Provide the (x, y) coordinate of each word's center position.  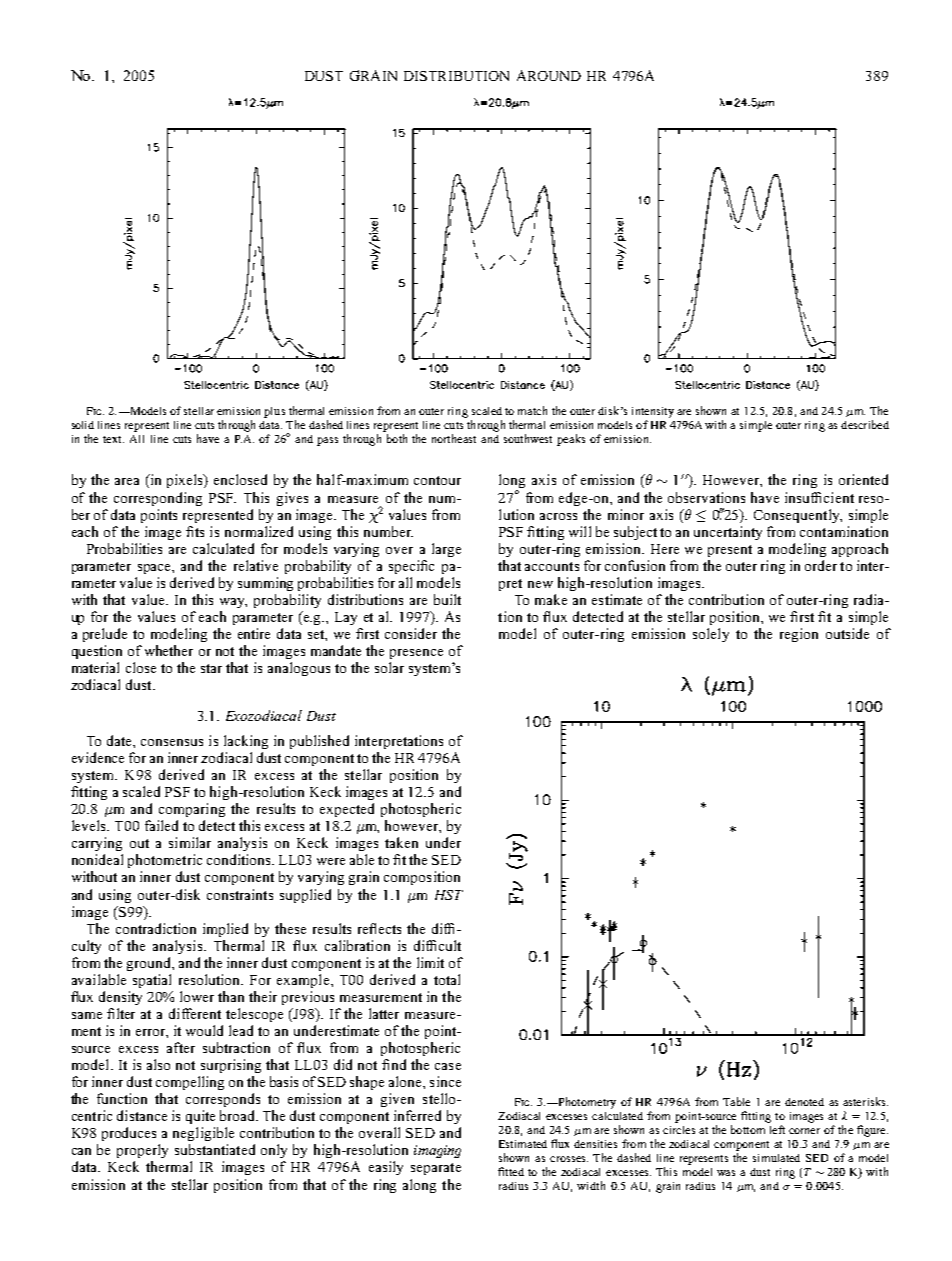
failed (161, 825)
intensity (653, 412)
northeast (454, 438)
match (532, 410)
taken (401, 842)
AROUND (549, 75)
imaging (437, 1151)
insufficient (819, 497)
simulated (776, 1158)
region (799, 635)
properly (142, 1151)
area (127, 481)
